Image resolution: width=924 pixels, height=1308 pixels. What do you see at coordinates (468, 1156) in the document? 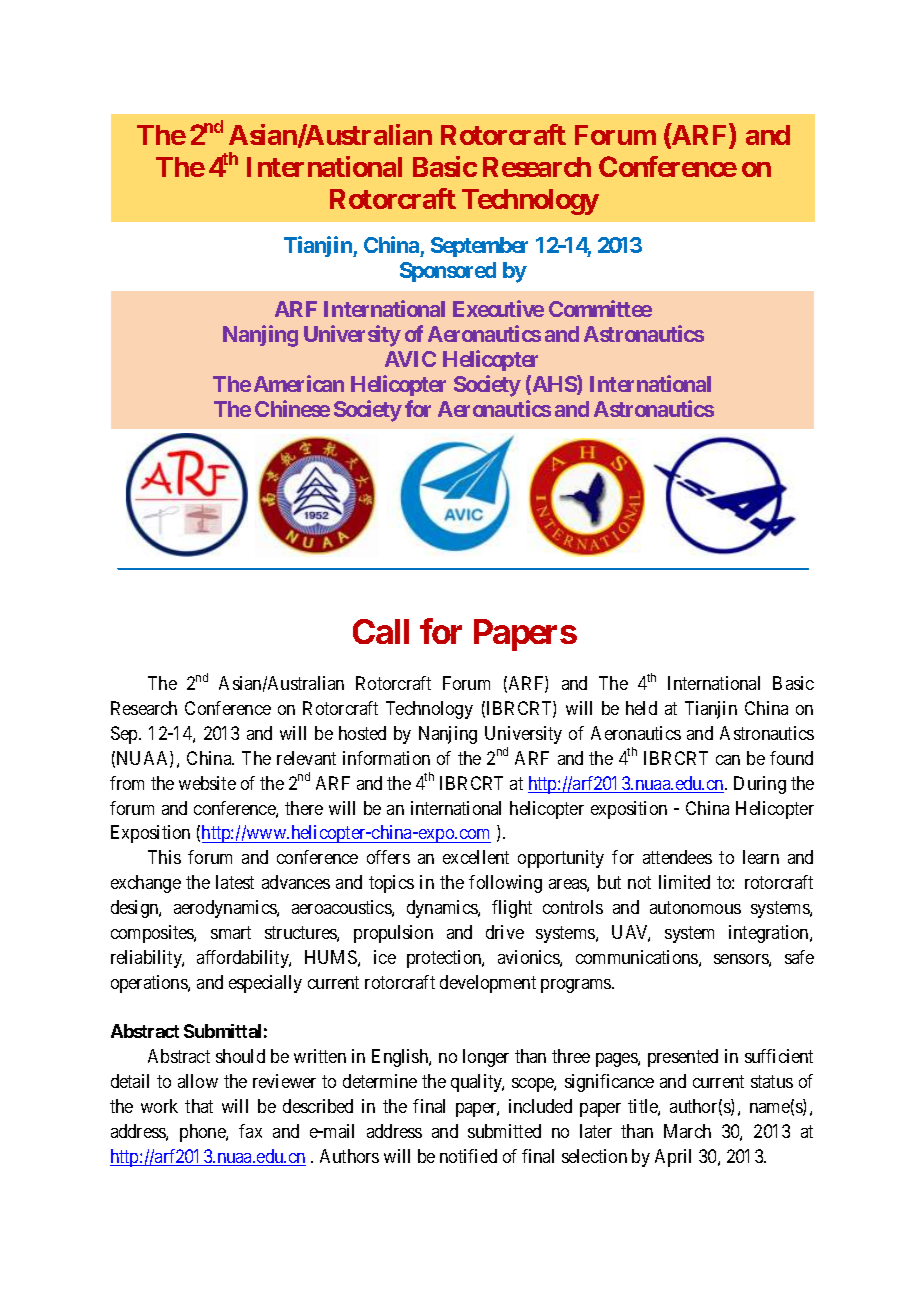
I see `notified` at bounding box center [468, 1156].
